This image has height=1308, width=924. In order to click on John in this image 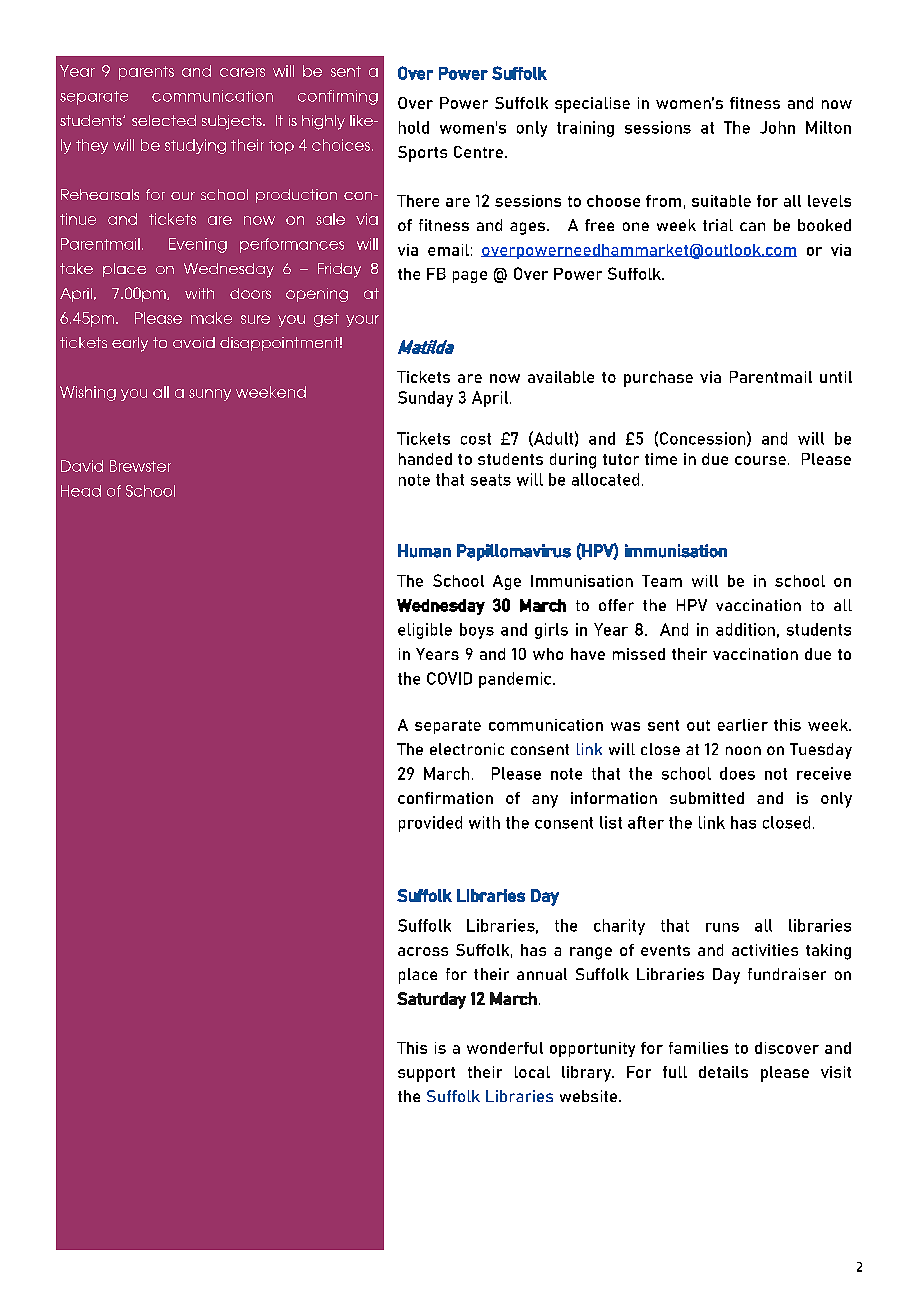, I will do `click(777, 127)`.
